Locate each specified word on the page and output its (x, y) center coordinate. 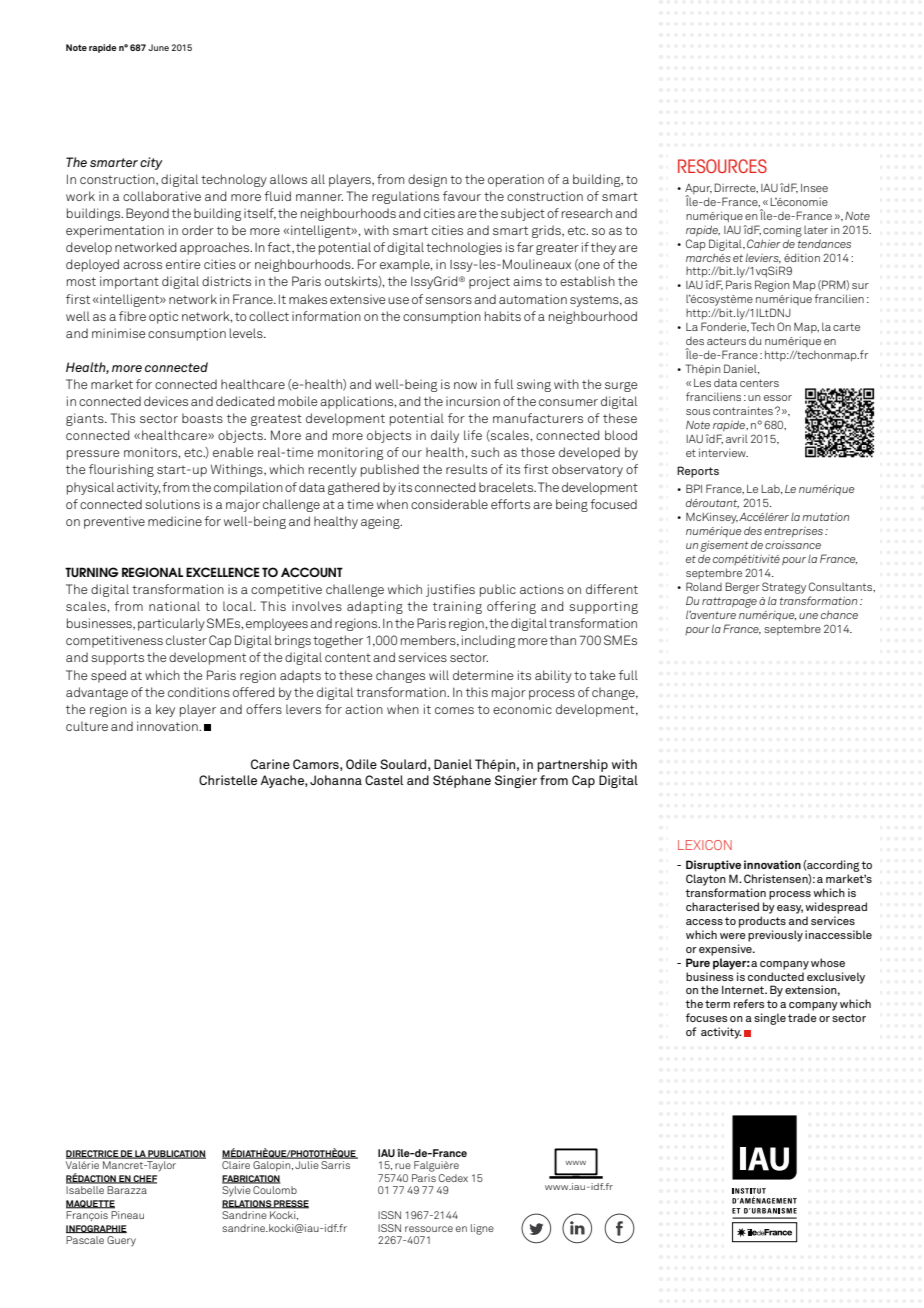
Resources (722, 166)
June (158, 47)
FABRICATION (251, 1179)
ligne (482, 1229)
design (427, 180)
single (770, 1019)
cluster (186, 640)
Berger (742, 588)
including (488, 641)
